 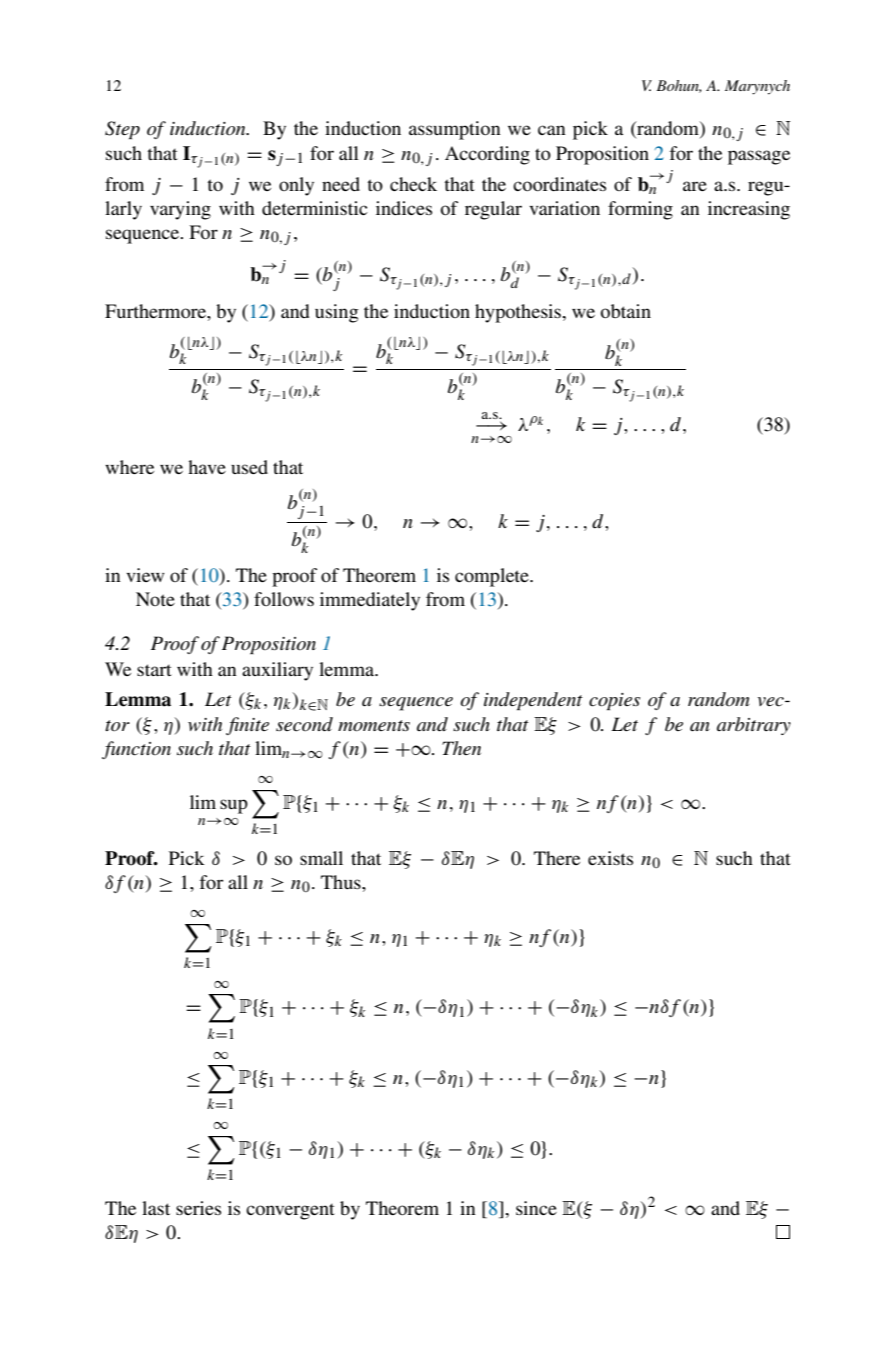 What do you see at coordinates (614, 701) in the page?
I see `copies` at bounding box center [614, 701].
